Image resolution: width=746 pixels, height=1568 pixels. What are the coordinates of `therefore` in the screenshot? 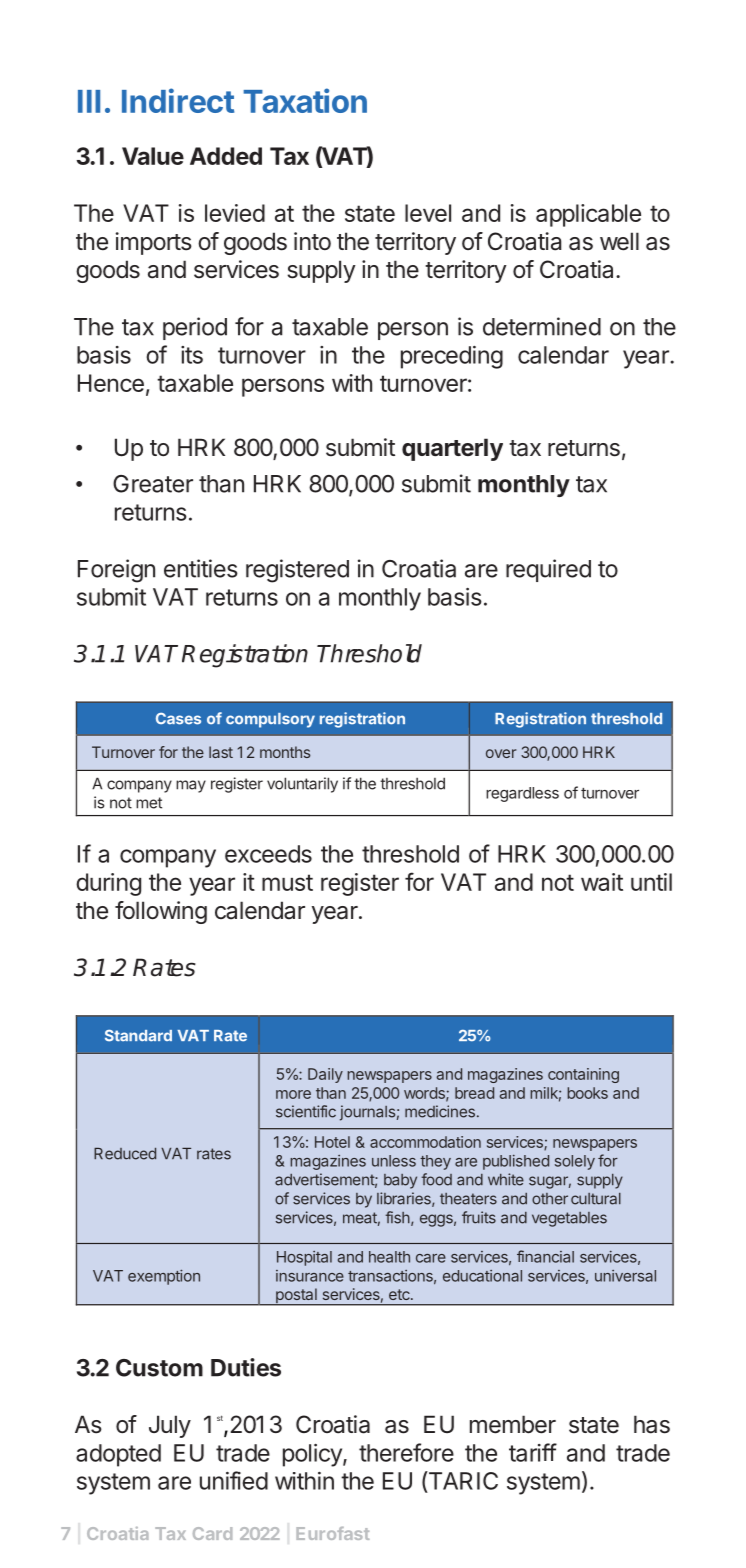 It's located at (406, 1452).
